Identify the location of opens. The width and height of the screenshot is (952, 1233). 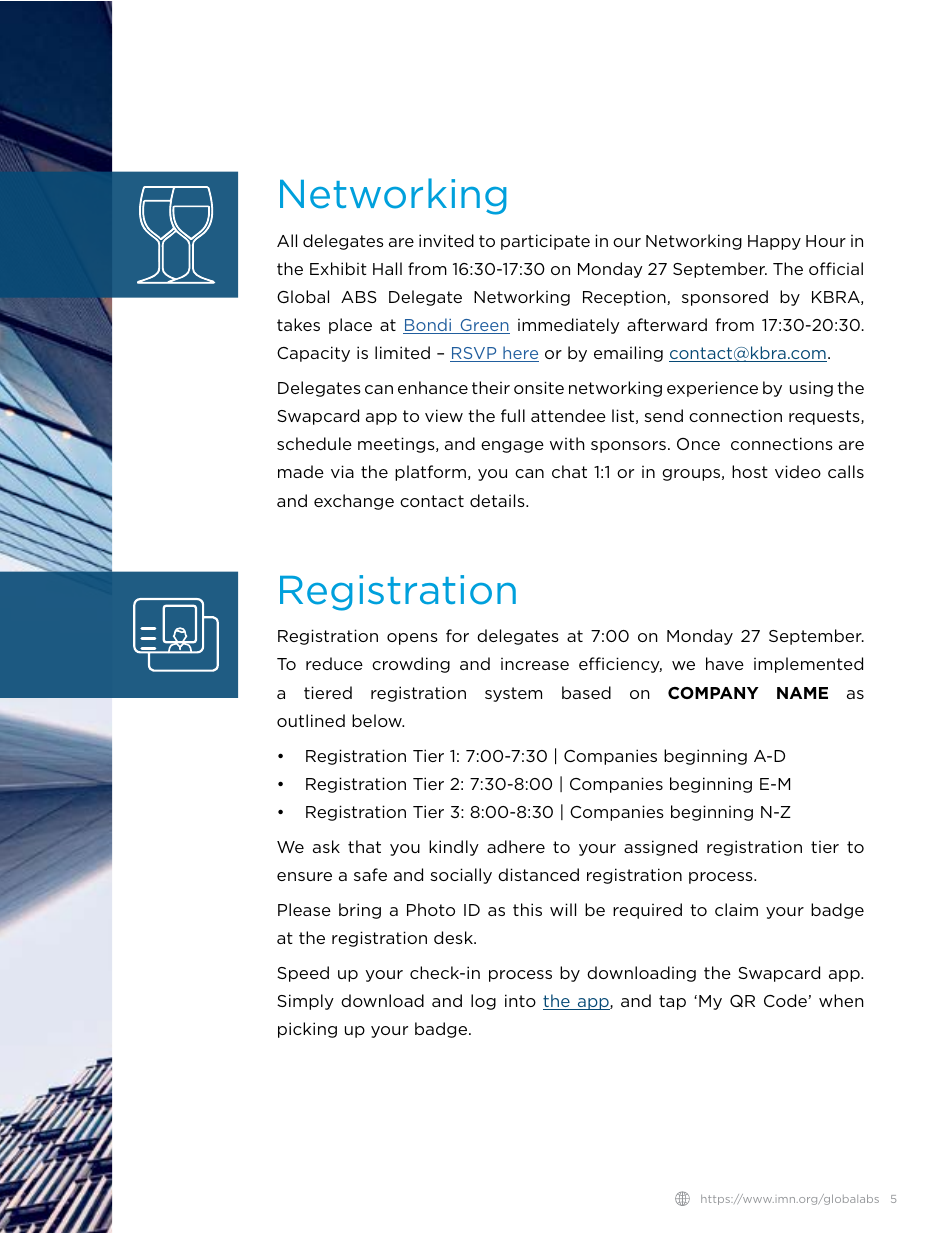
(412, 639).
